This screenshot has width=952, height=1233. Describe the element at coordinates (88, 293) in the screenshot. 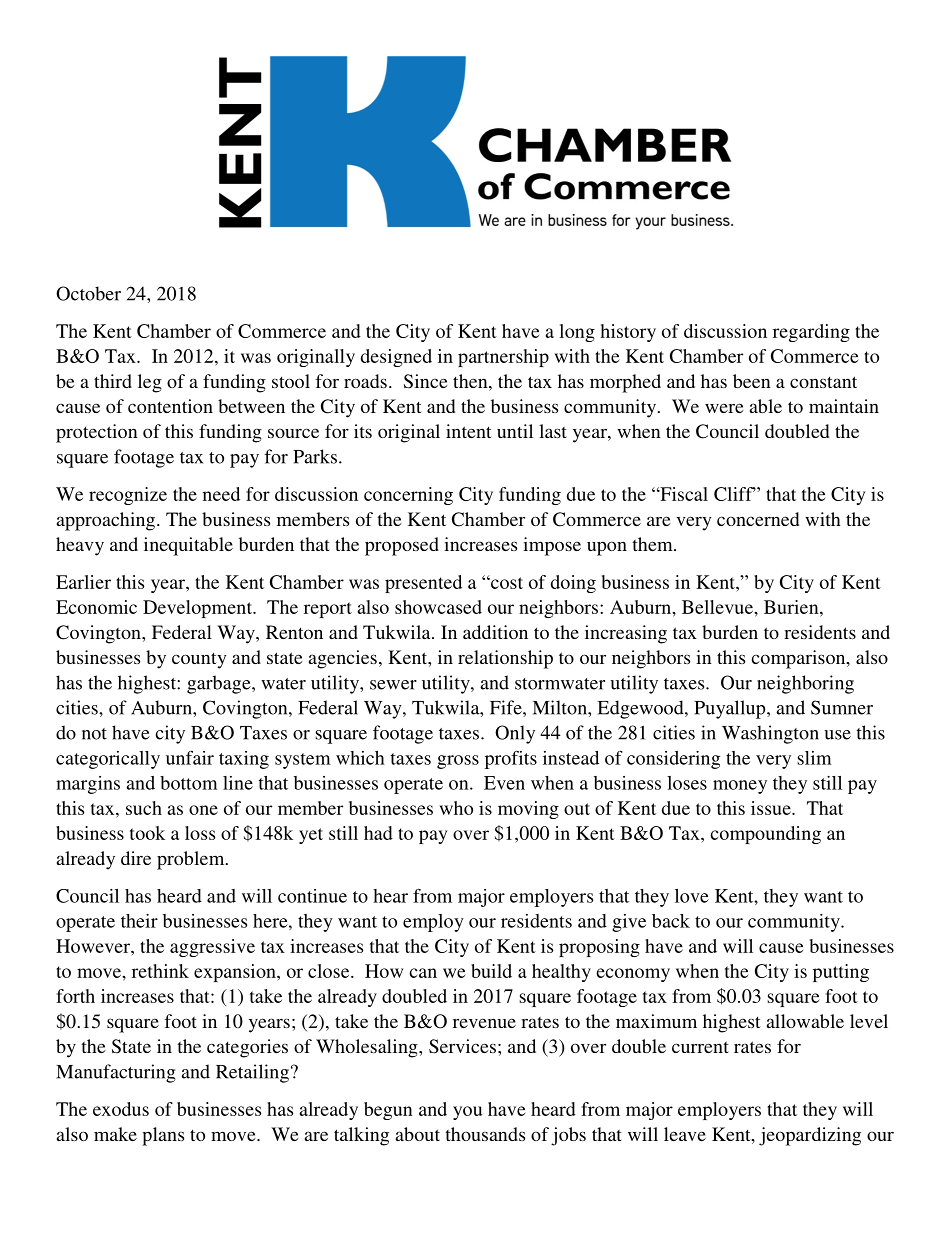

I see `October` at that location.
